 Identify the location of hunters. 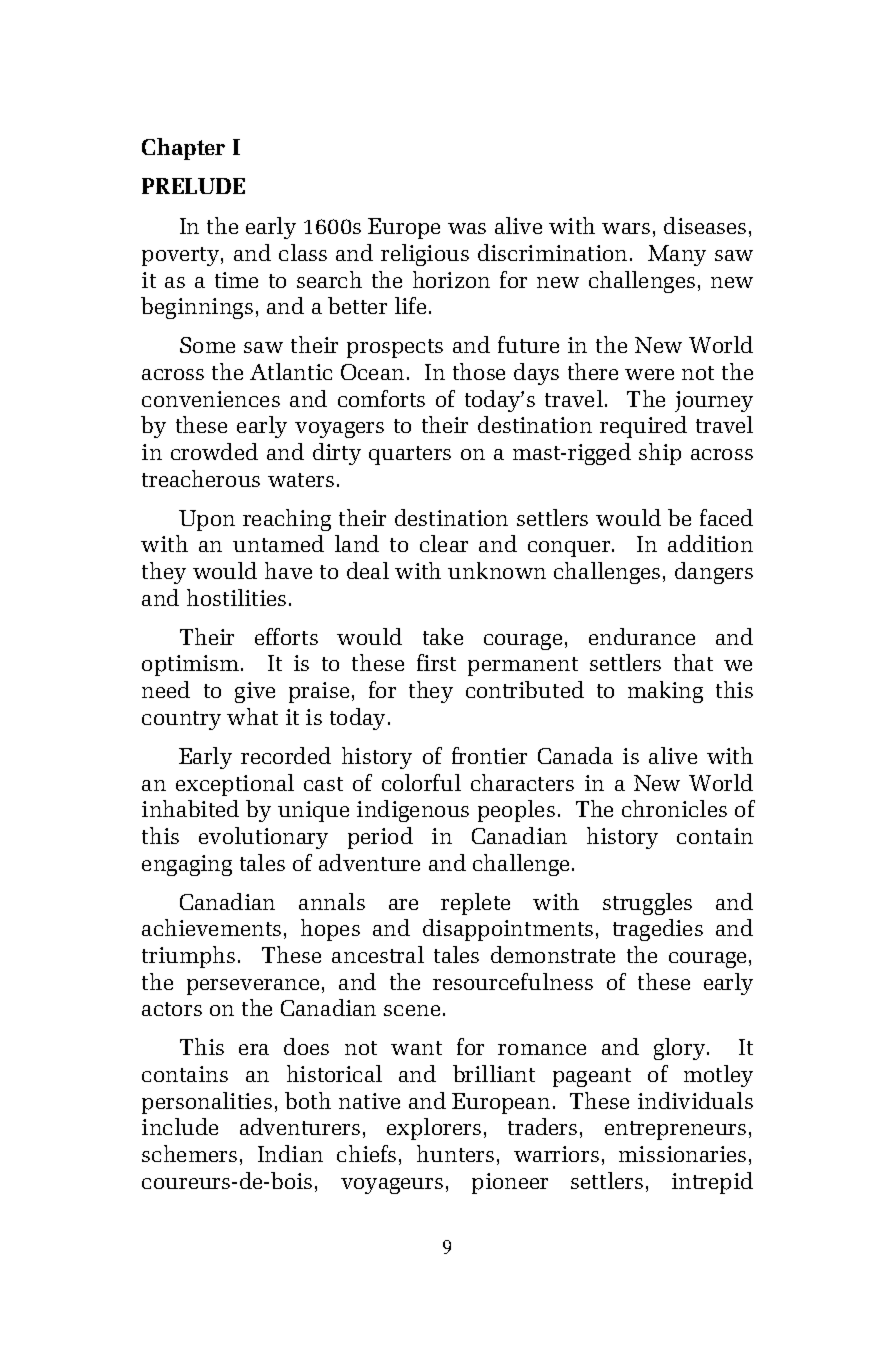
(455, 1153).
